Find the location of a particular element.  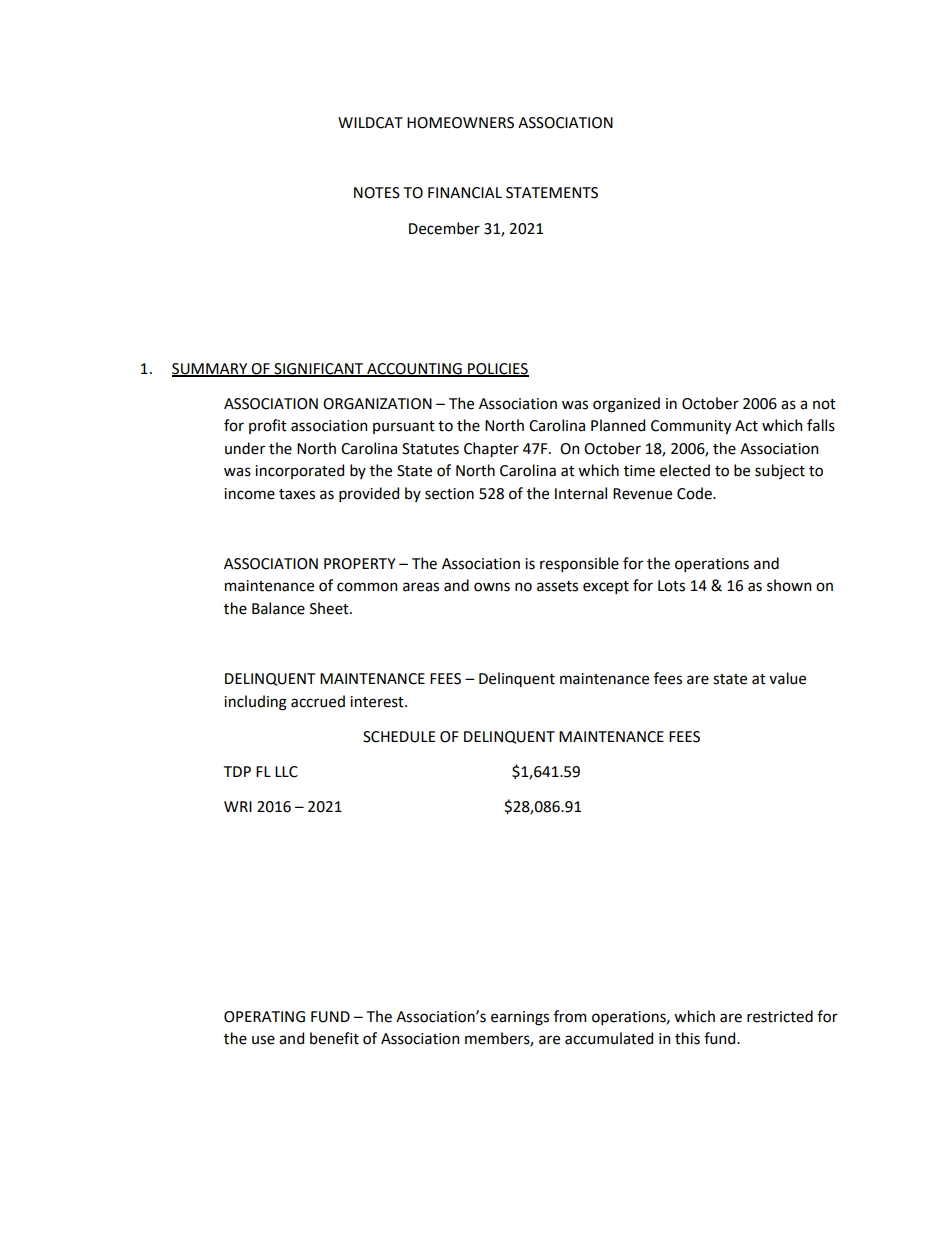

OPERATING is located at coordinates (264, 1017).
